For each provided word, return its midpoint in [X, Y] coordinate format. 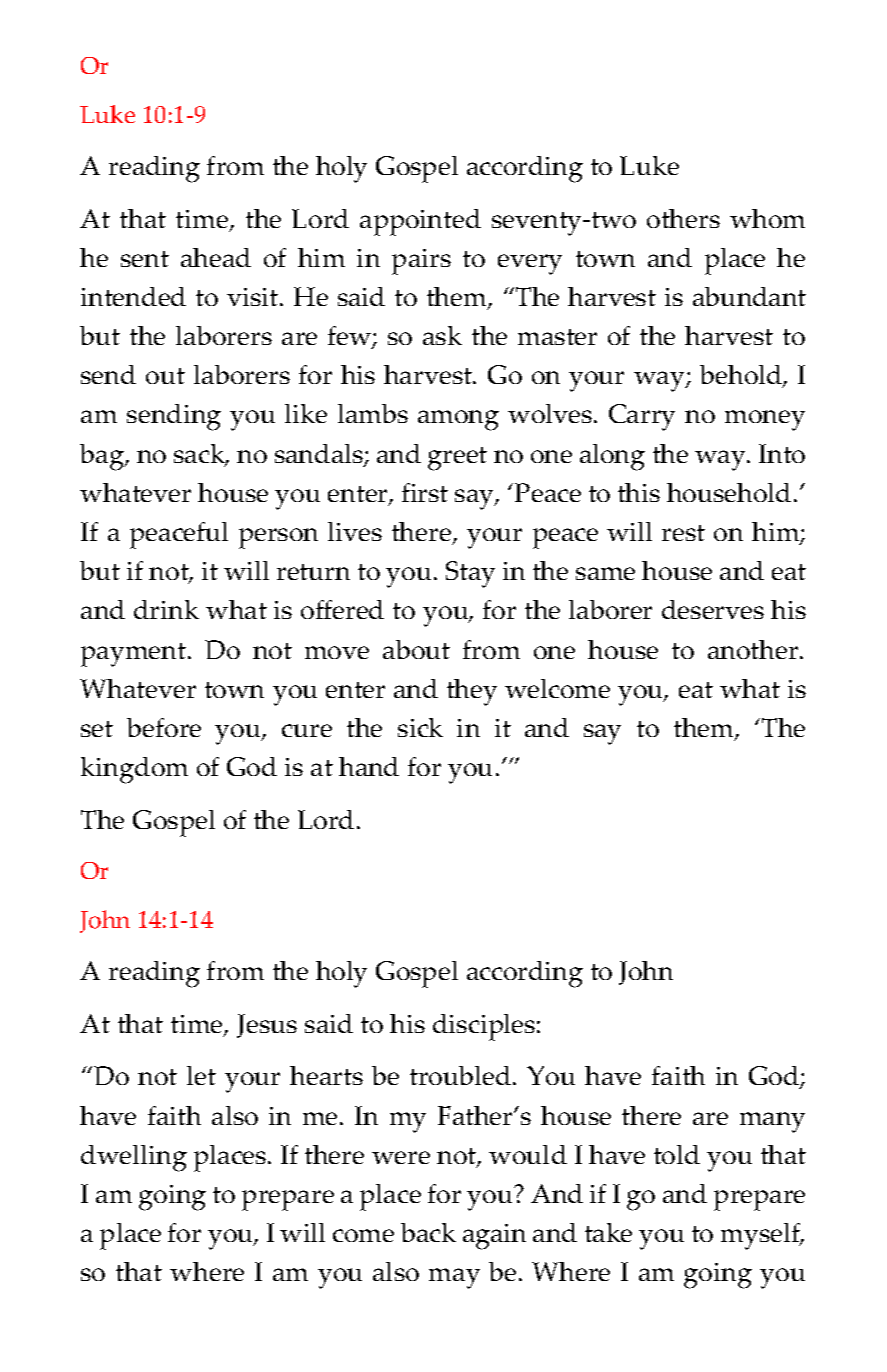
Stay [470, 574]
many [772, 1122]
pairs [421, 262]
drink [166, 609]
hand [369, 766]
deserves [713, 609]
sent [145, 259]
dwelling [134, 1158]
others [683, 218]
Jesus [267, 1026]
